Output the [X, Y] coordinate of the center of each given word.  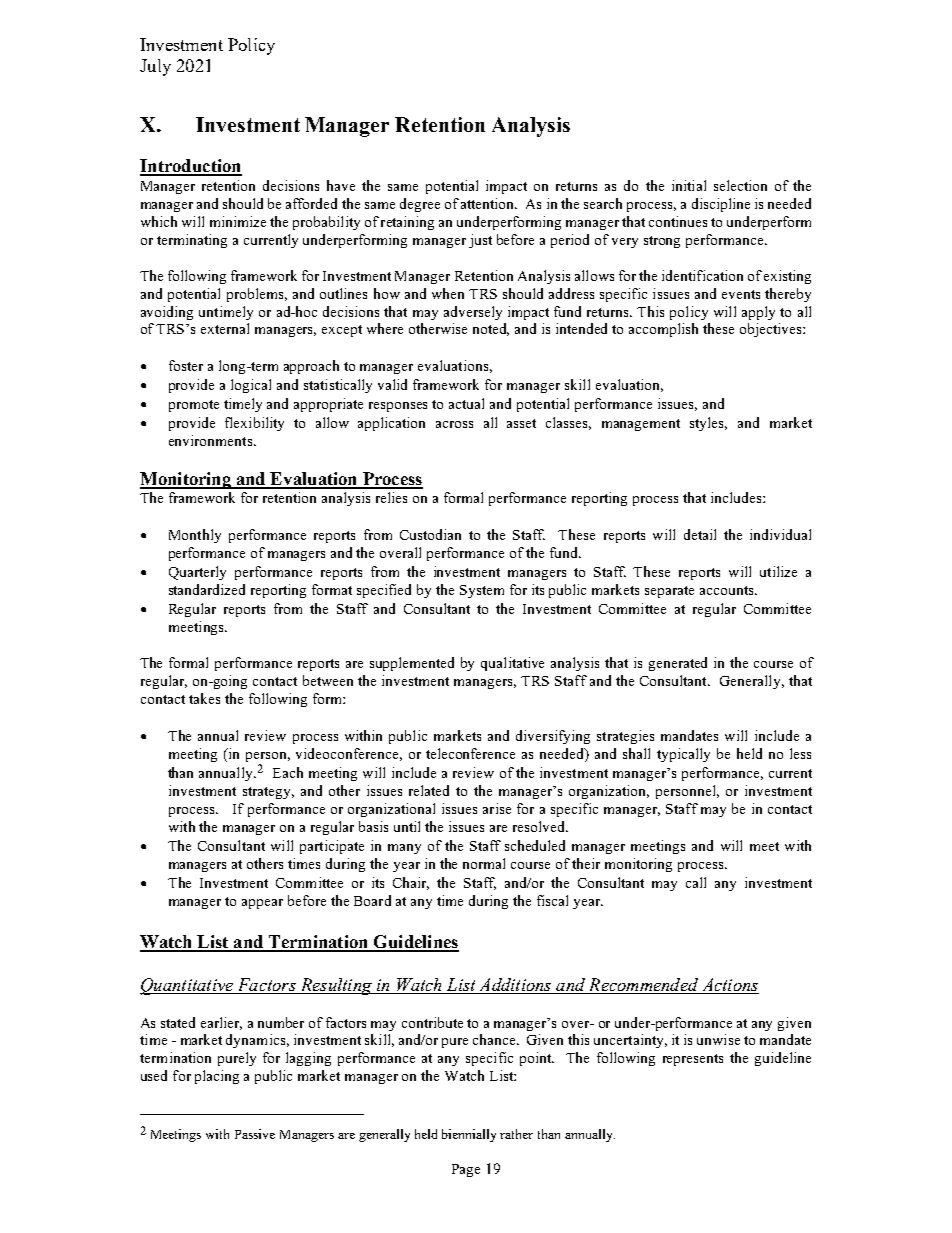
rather [516, 1134]
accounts [728, 590]
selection [740, 185]
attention [489, 203]
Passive [255, 1134]
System [482, 591]
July [155, 67]
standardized [207, 589]
